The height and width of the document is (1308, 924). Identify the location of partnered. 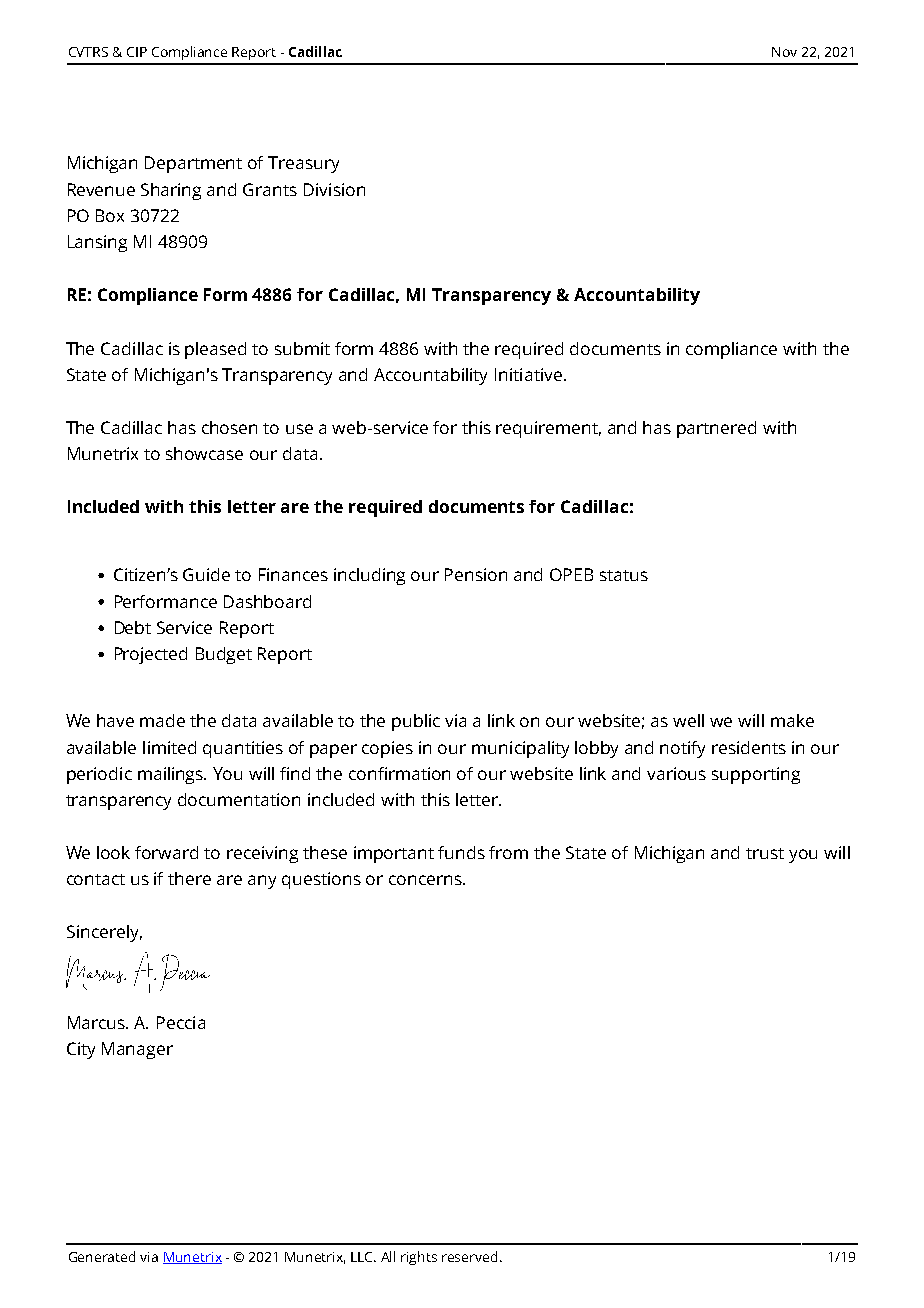
(716, 429).
